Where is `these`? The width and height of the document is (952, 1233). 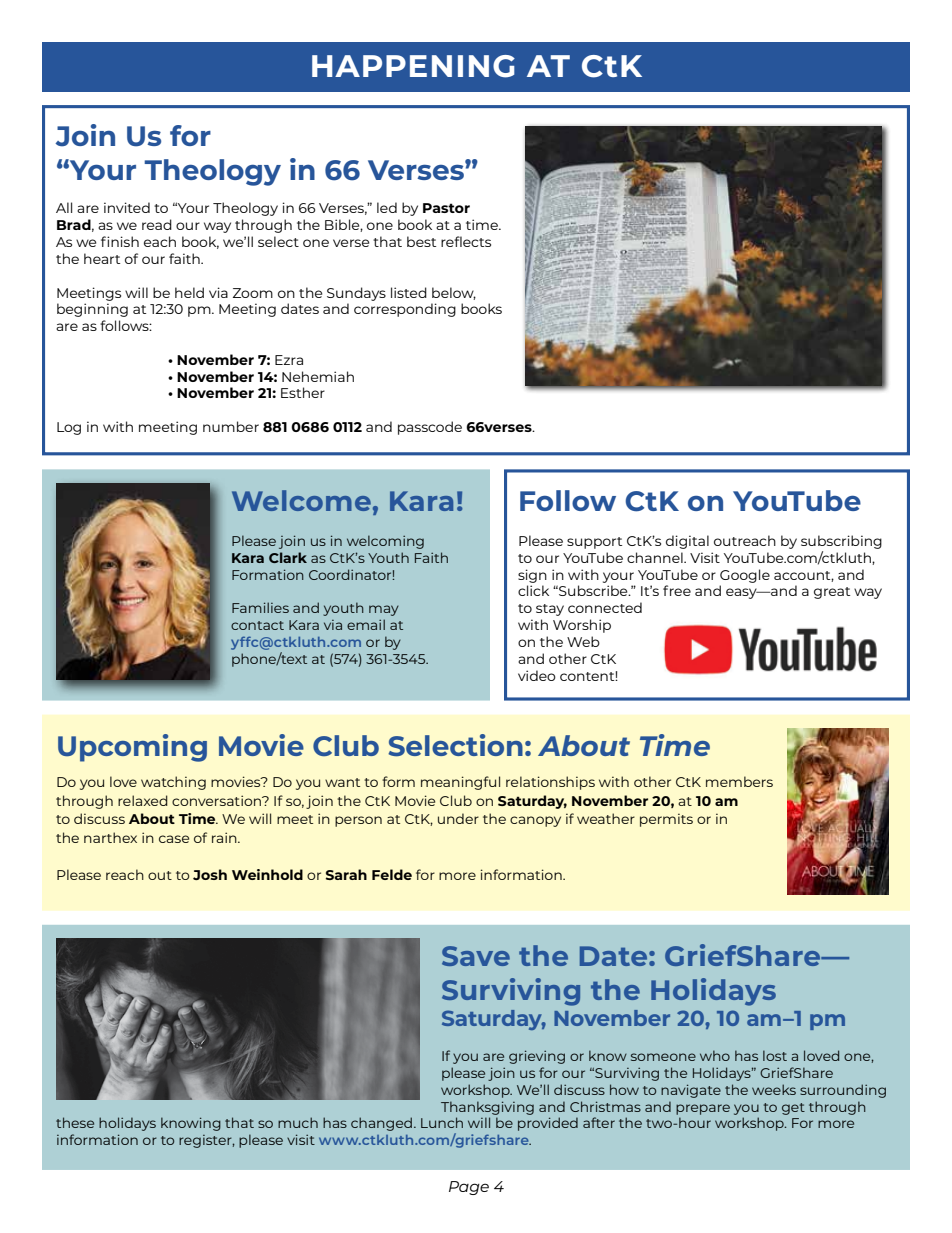 these is located at coordinates (75, 1122).
